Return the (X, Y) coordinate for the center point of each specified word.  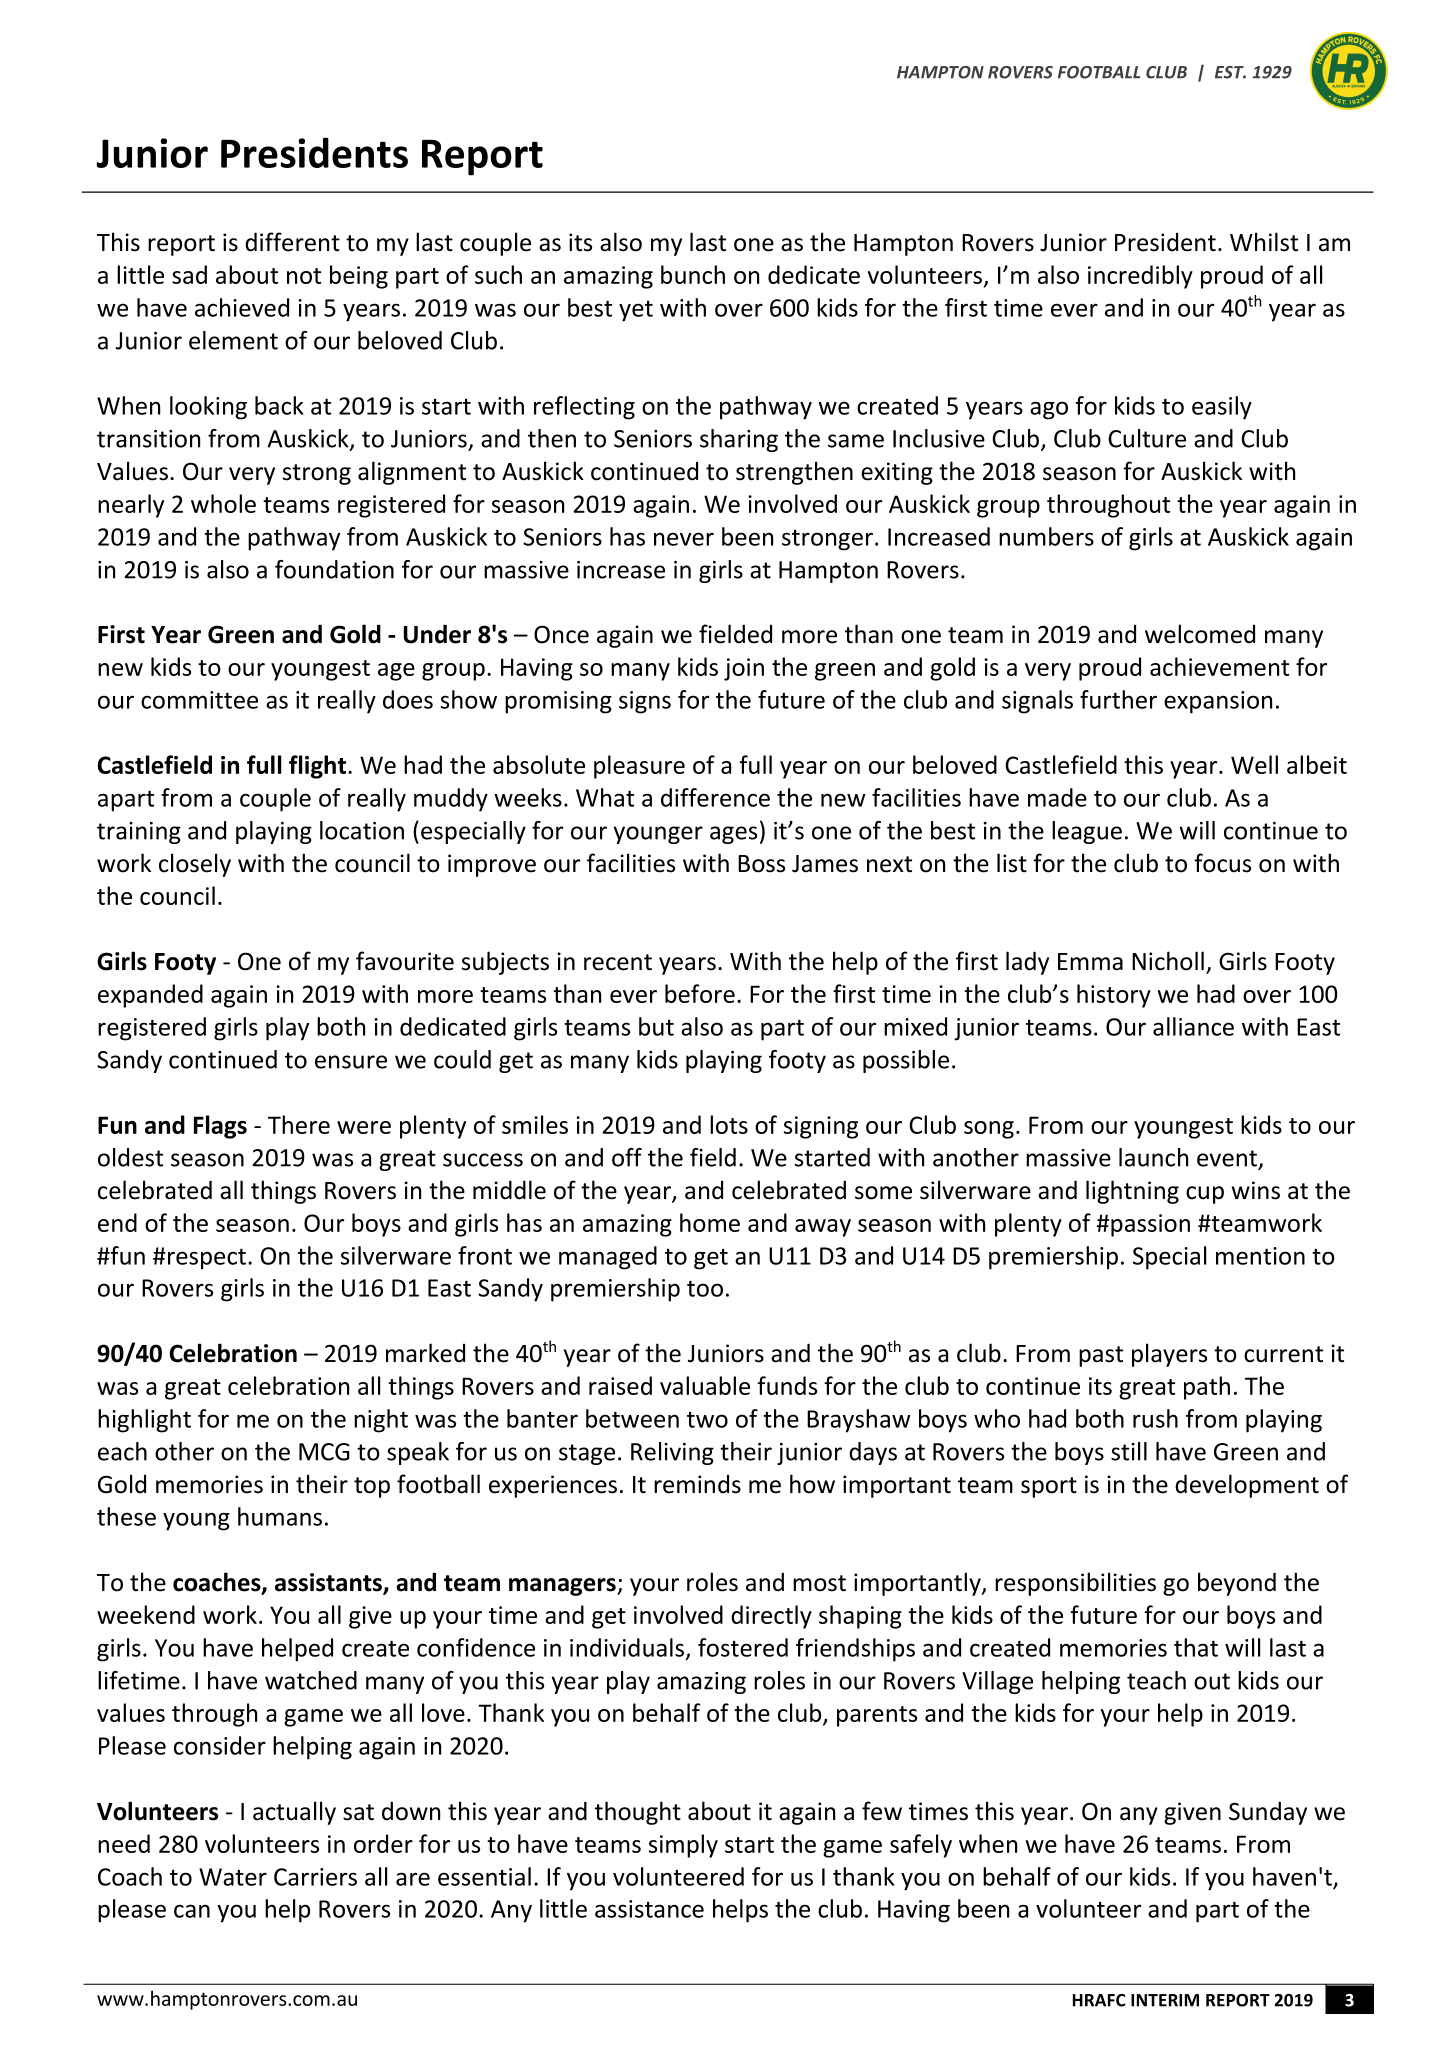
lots (729, 1124)
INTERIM (1165, 2000)
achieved (242, 307)
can (192, 1911)
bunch (693, 274)
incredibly (1140, 277)
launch (1153, 1157)
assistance (649, 1909)
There (299, 1124)
